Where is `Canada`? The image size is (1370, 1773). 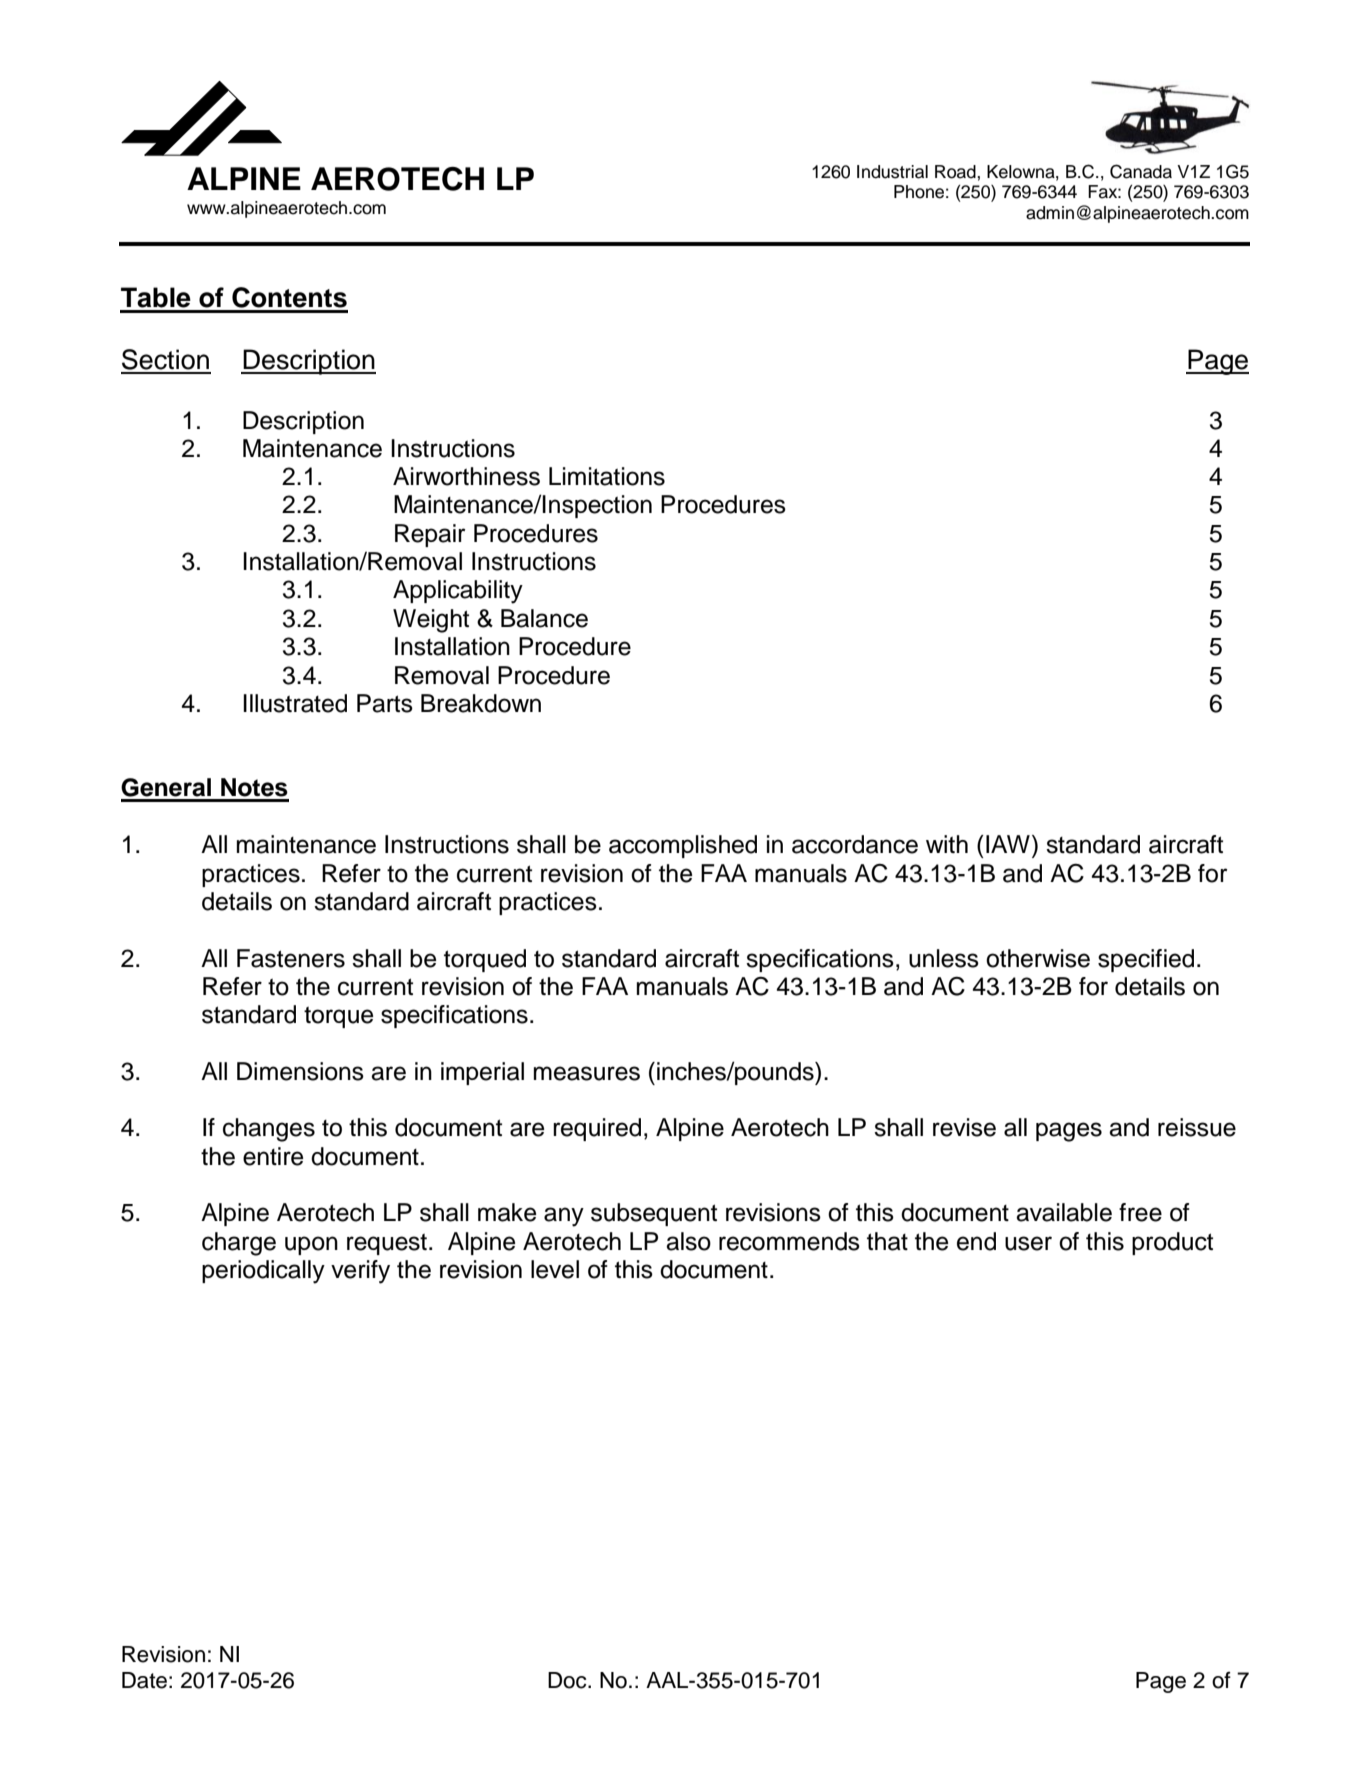
Canada is located at coordinates (1141, 171).
